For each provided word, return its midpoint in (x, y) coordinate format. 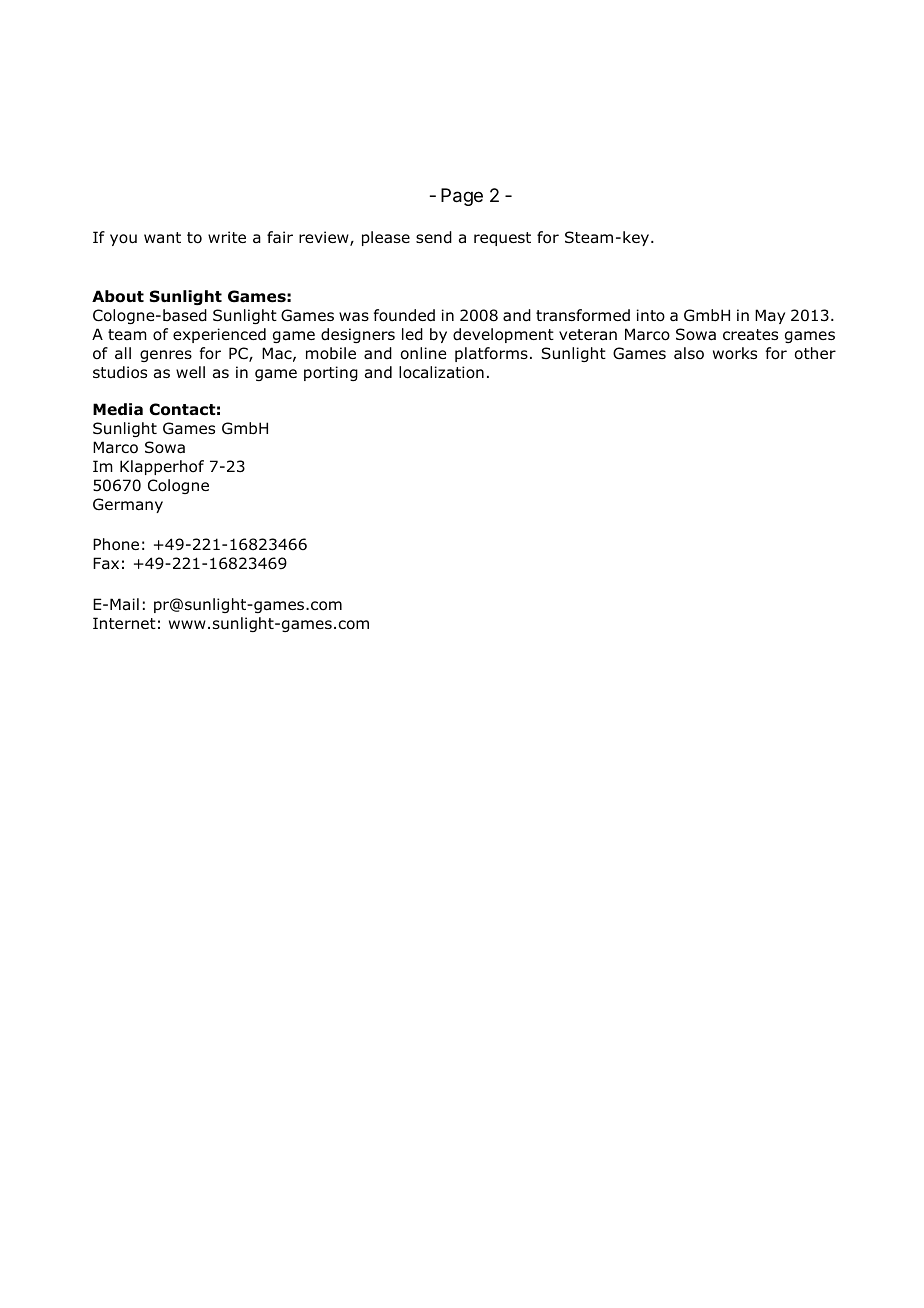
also (689, 353)
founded (404, 315)
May (770, 316)
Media (118, 409)
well (190, 372)
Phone (116, 544)
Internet (124, 623)
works (735, 353)
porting (331, 373)
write (227, 237)
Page (462, 197)
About (118, 296)
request (502, 239)
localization (441, 372)
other (815, 353)
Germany (128, 505)
